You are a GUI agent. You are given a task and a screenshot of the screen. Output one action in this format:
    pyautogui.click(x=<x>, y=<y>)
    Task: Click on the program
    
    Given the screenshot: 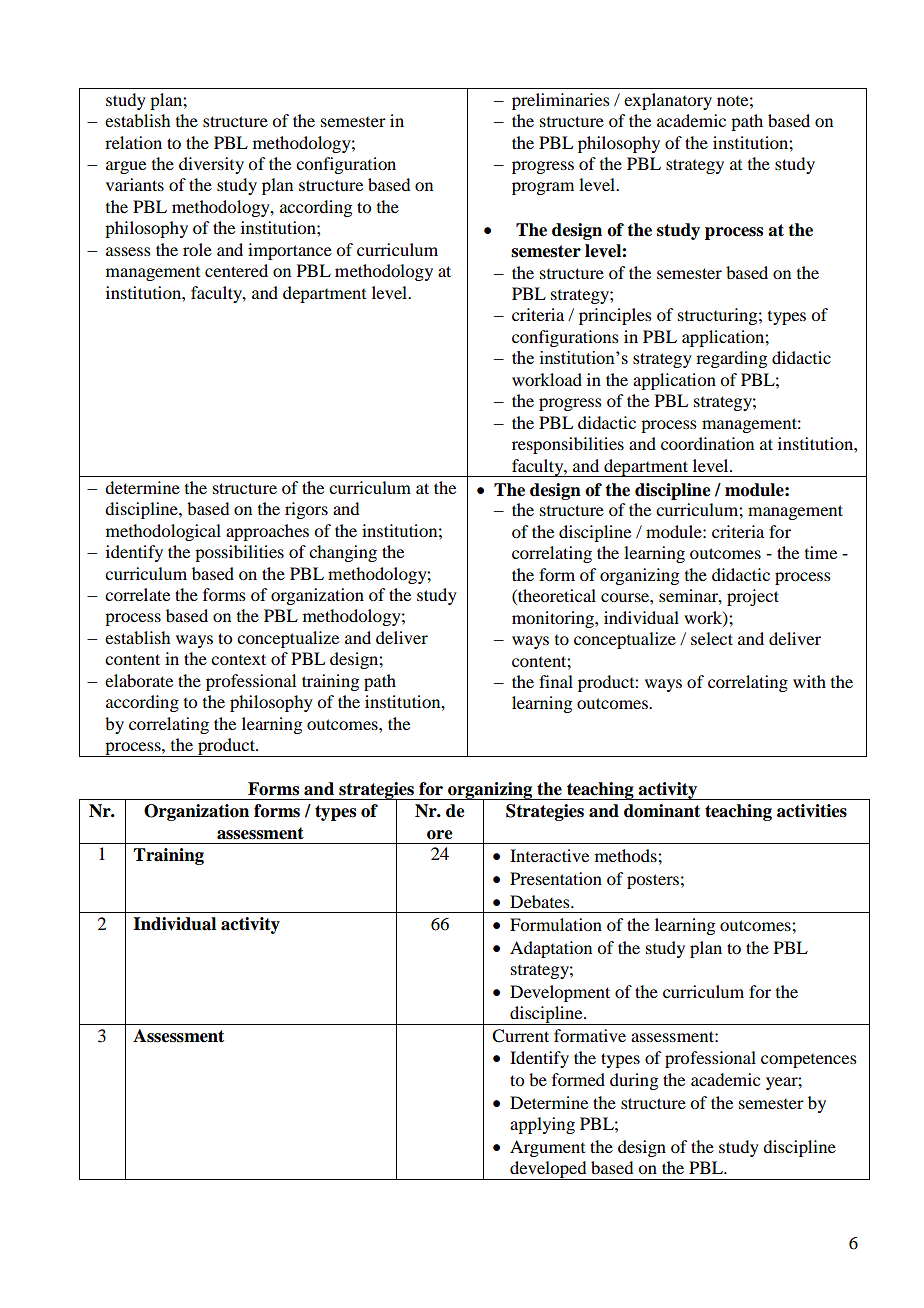 What is the action you would take?
    pyautogui.click(x=543, y=188)
